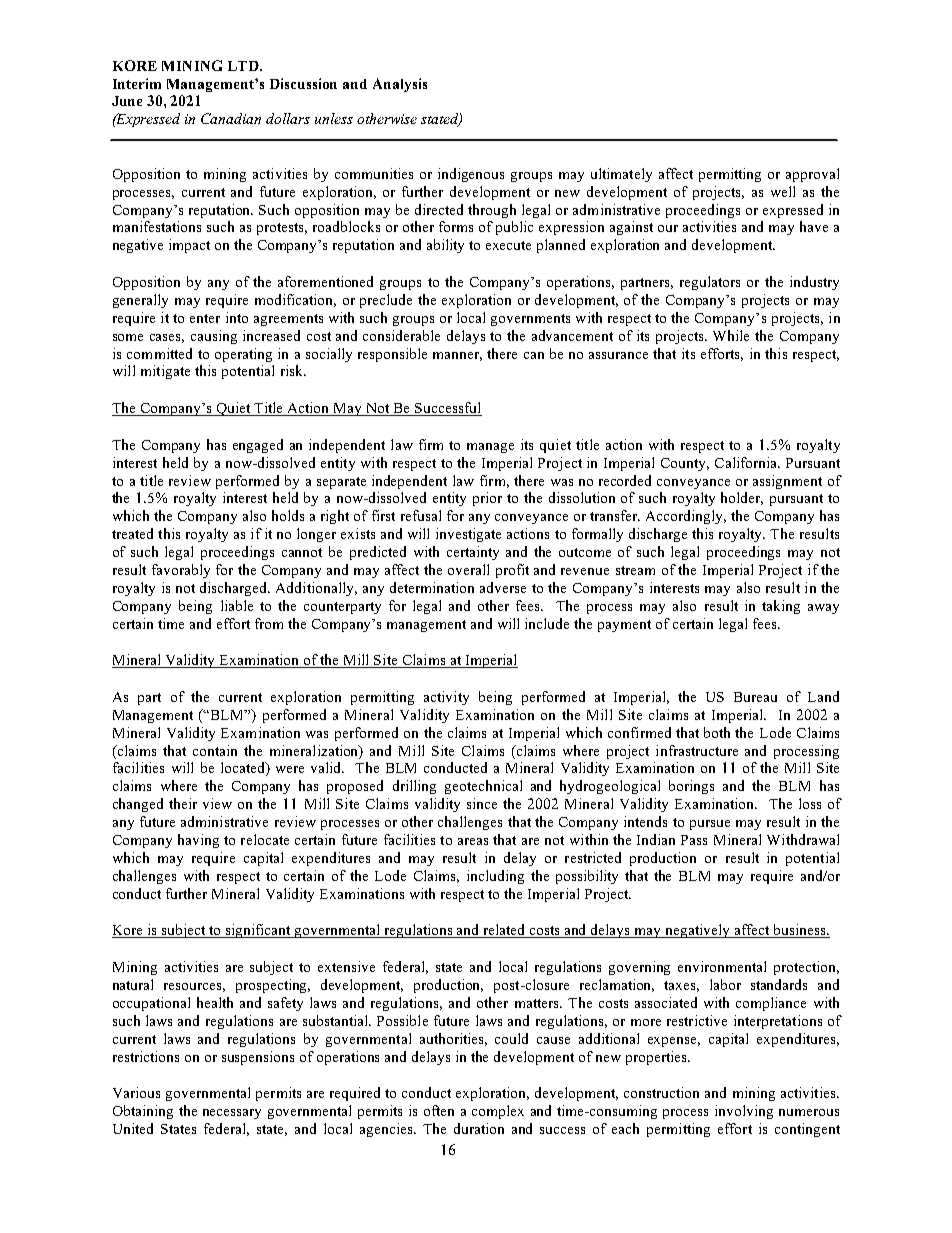 This screenshot has width=952, height=1233. I want to click on indigenous, so click(471, 175).
